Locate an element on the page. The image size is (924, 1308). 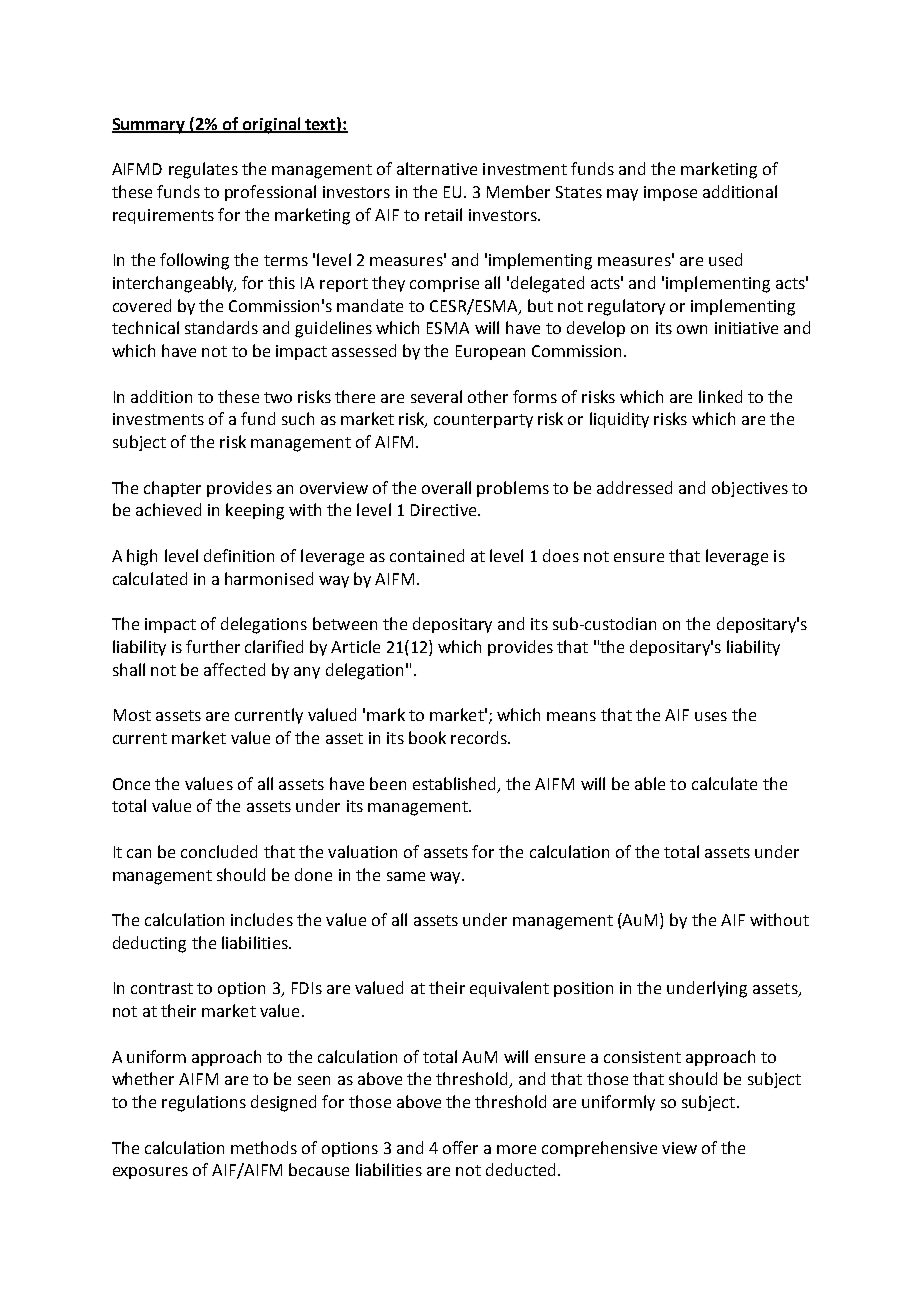
same is located at coordinates (406, 876).
